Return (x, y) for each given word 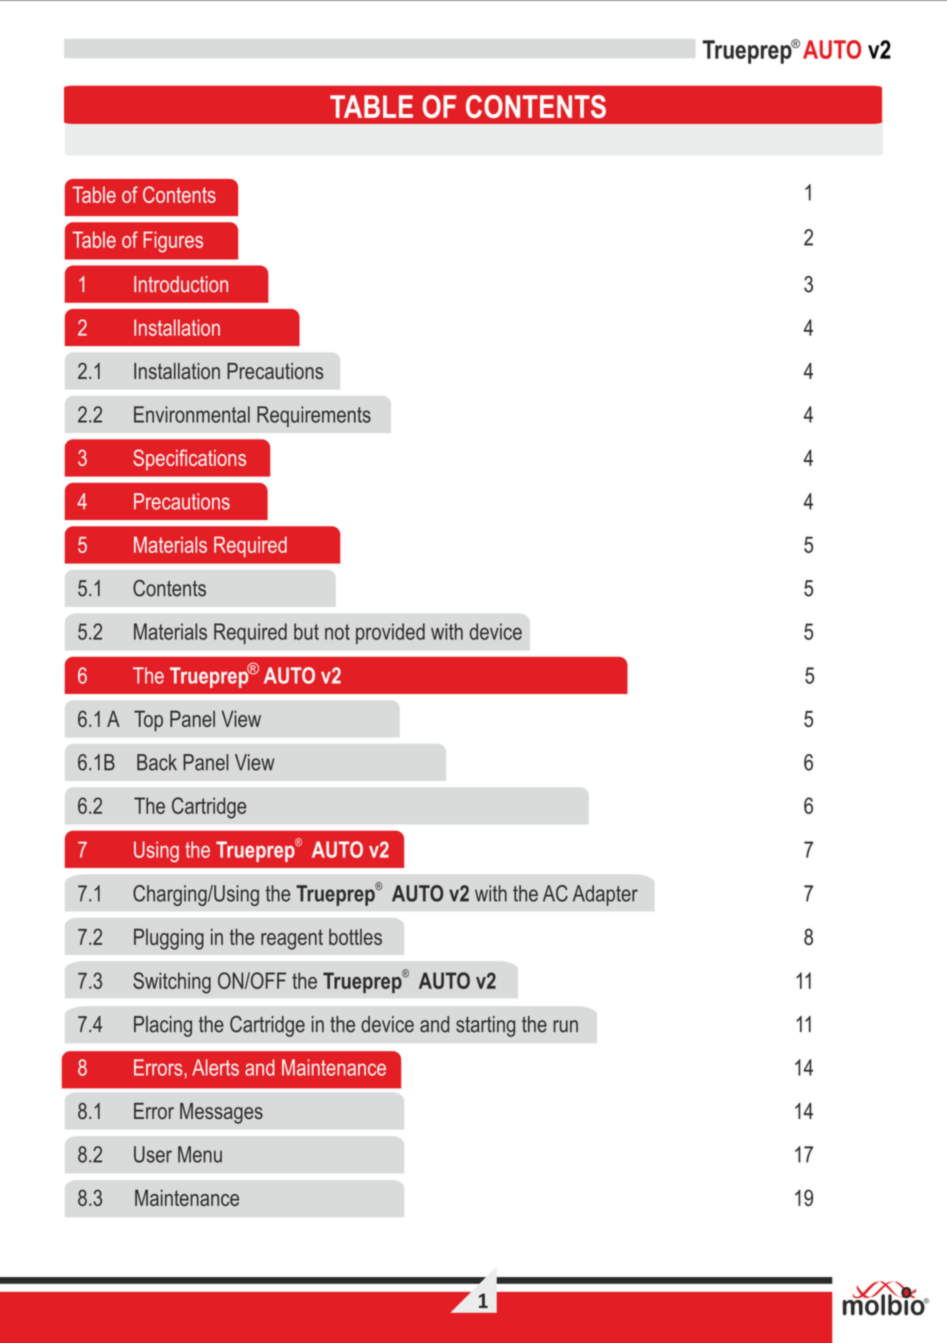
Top (148, 721)
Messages (221, 1113)
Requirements (314, 416)
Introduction (181, 284)
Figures (173, 242)
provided (390, 633)
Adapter (605, 895)
